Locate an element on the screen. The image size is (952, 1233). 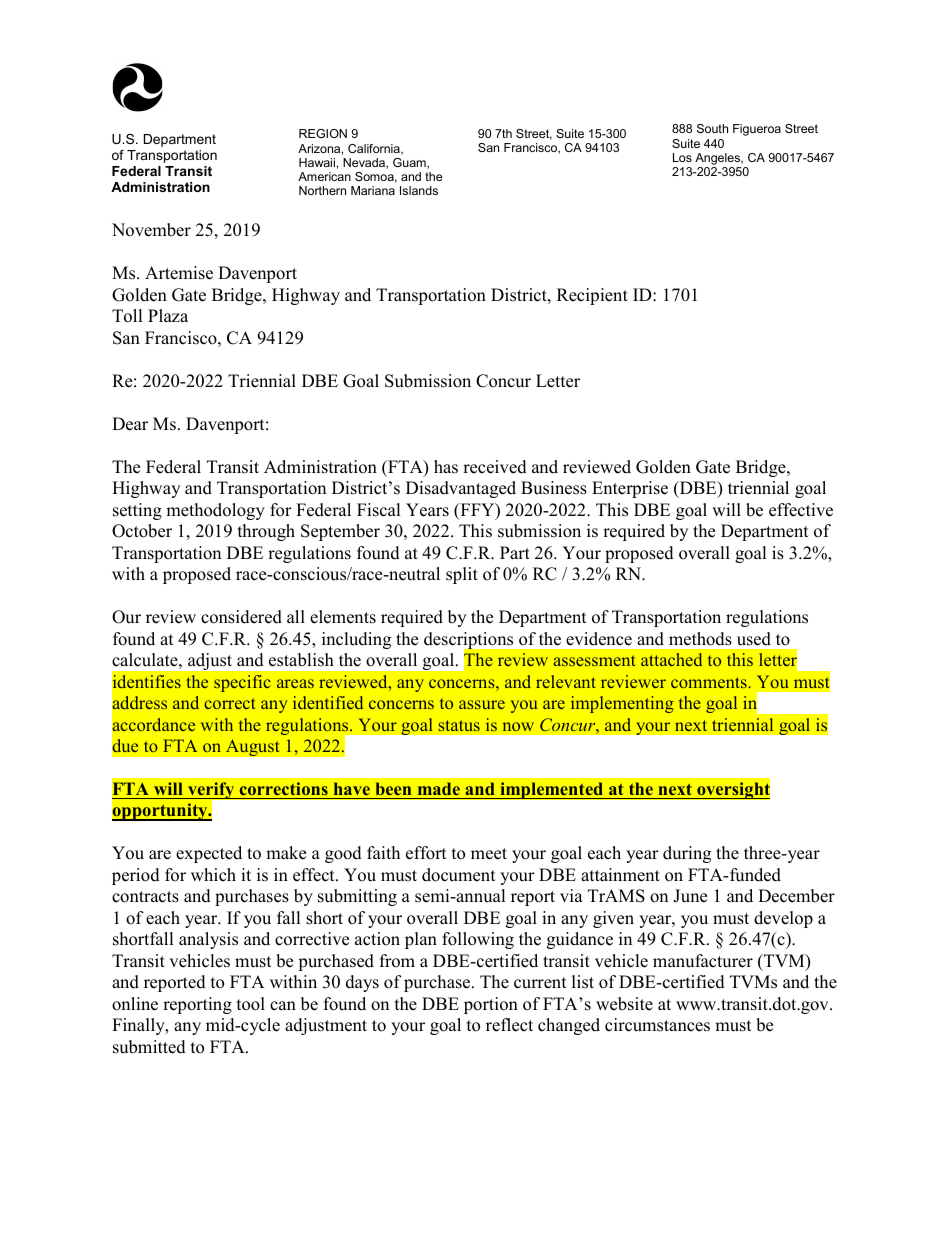
split is located at coordinates (462, 575).
